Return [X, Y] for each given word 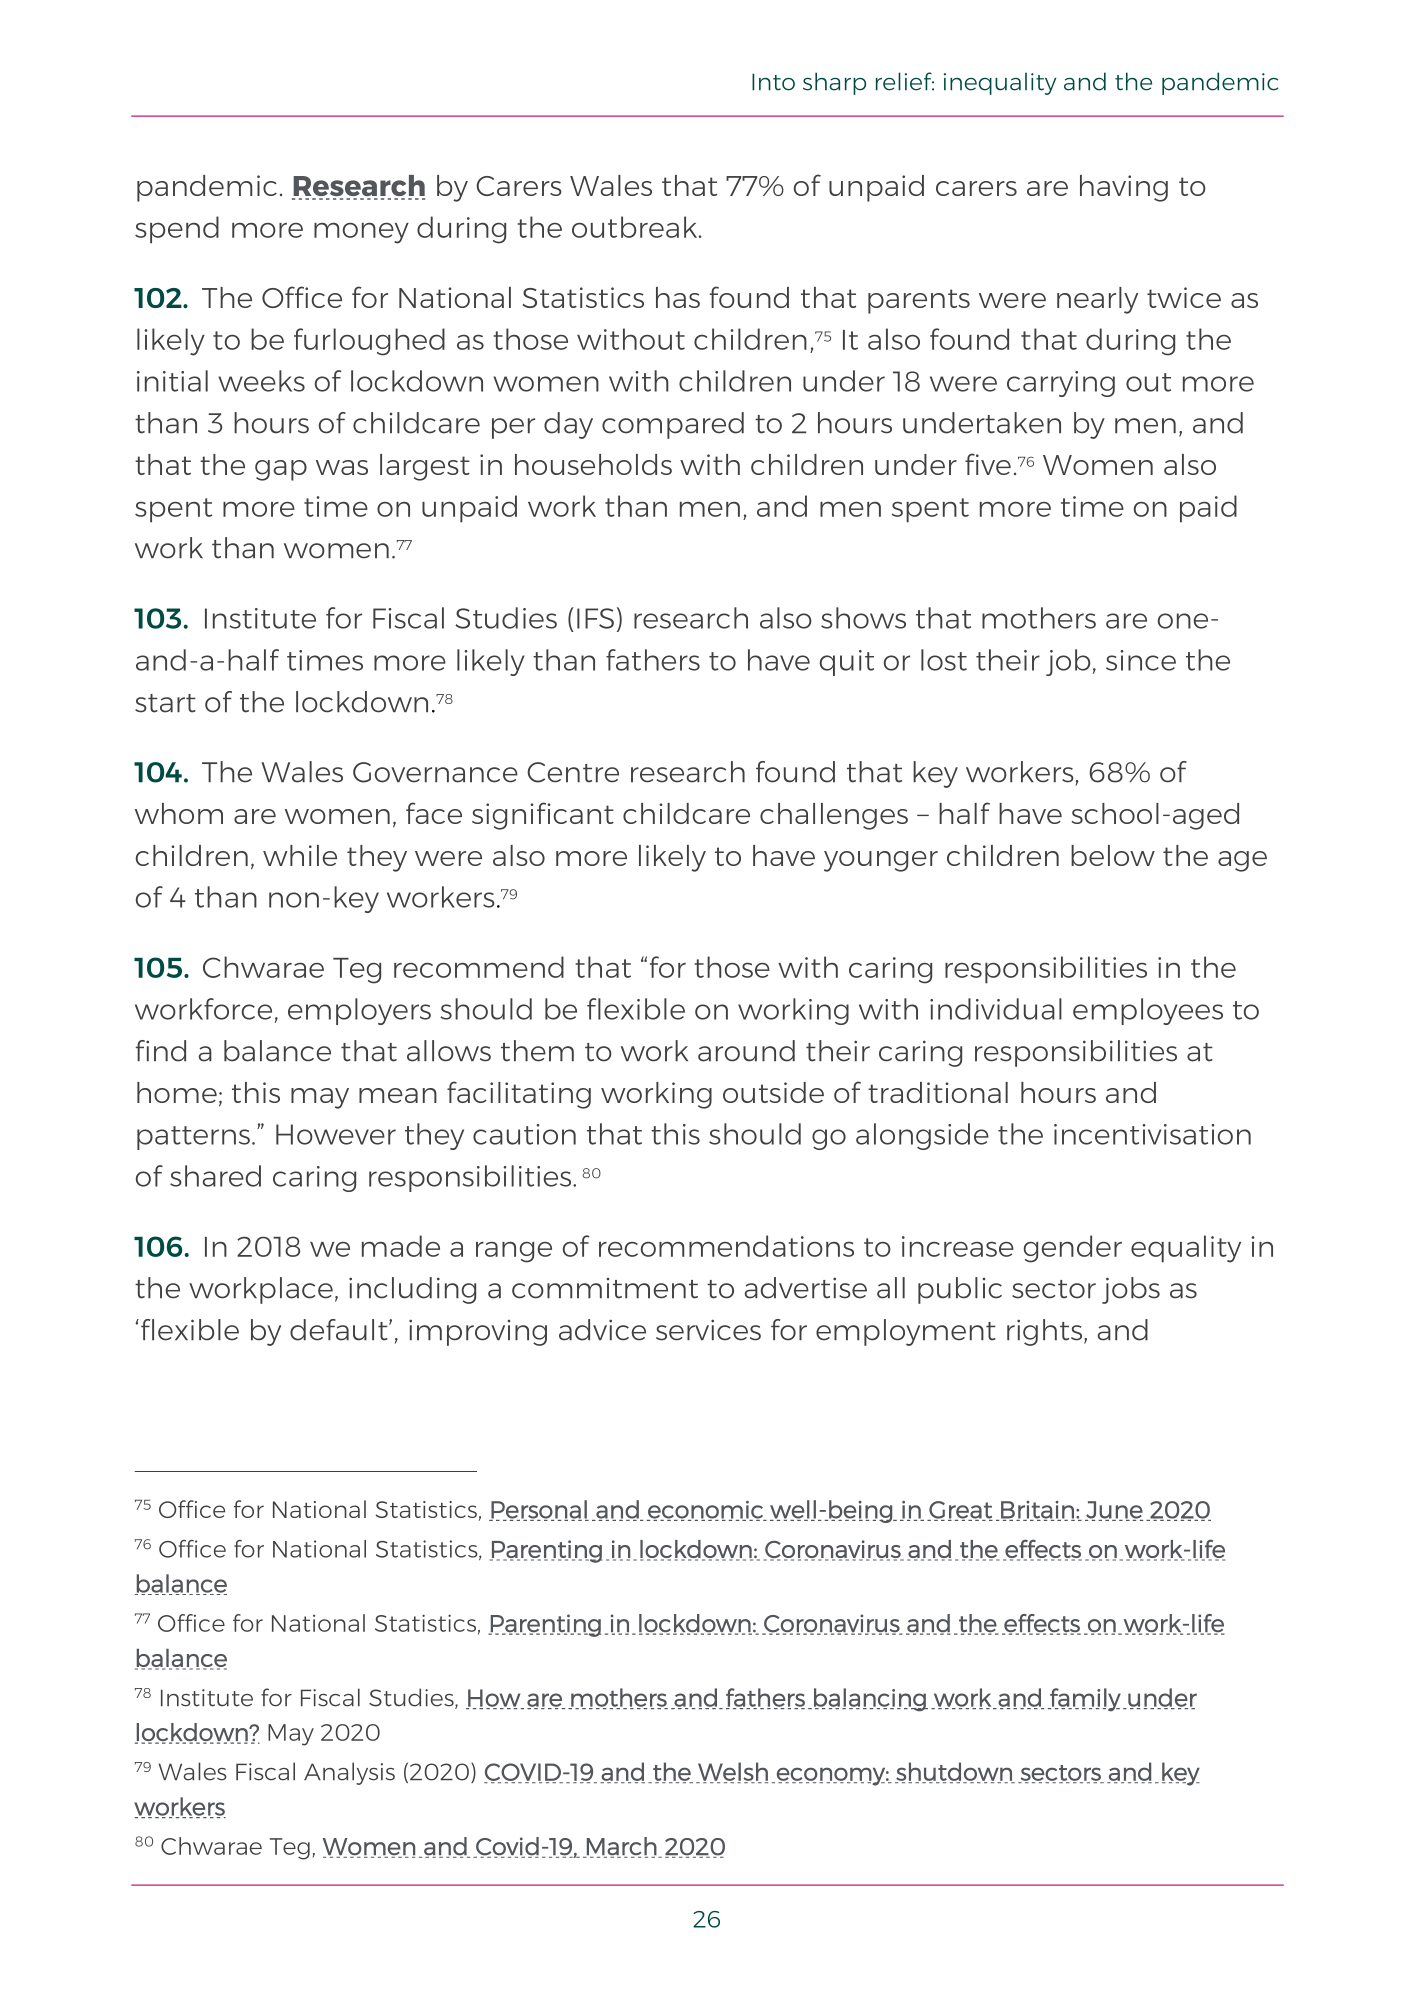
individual [996, 1009]
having [1124, 188]
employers [359, 1011]
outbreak [636, 227]
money [361, 233]
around [746, 1051]
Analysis [349, 1773]
